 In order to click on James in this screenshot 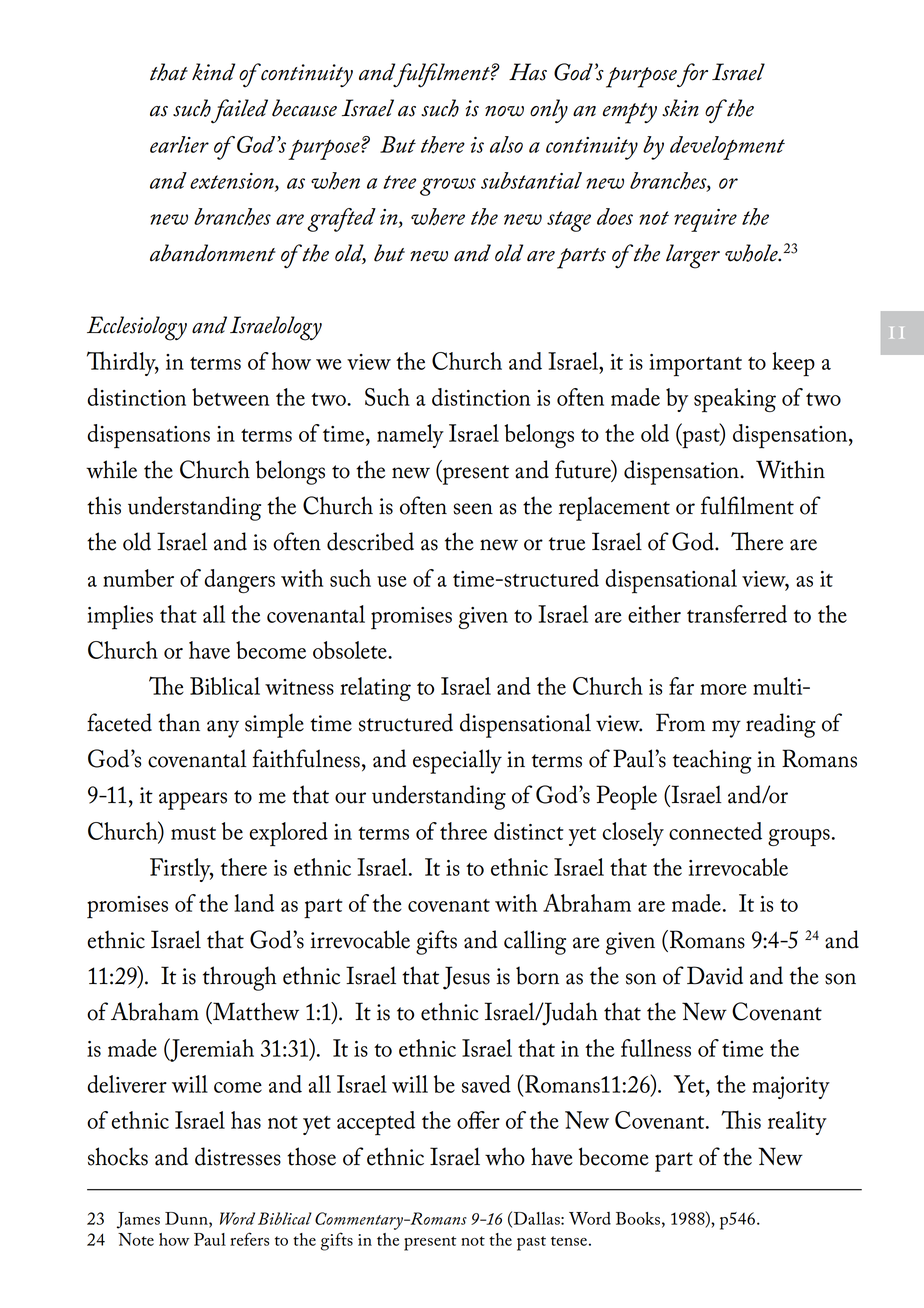, I will do `click(138, 1220)`.
